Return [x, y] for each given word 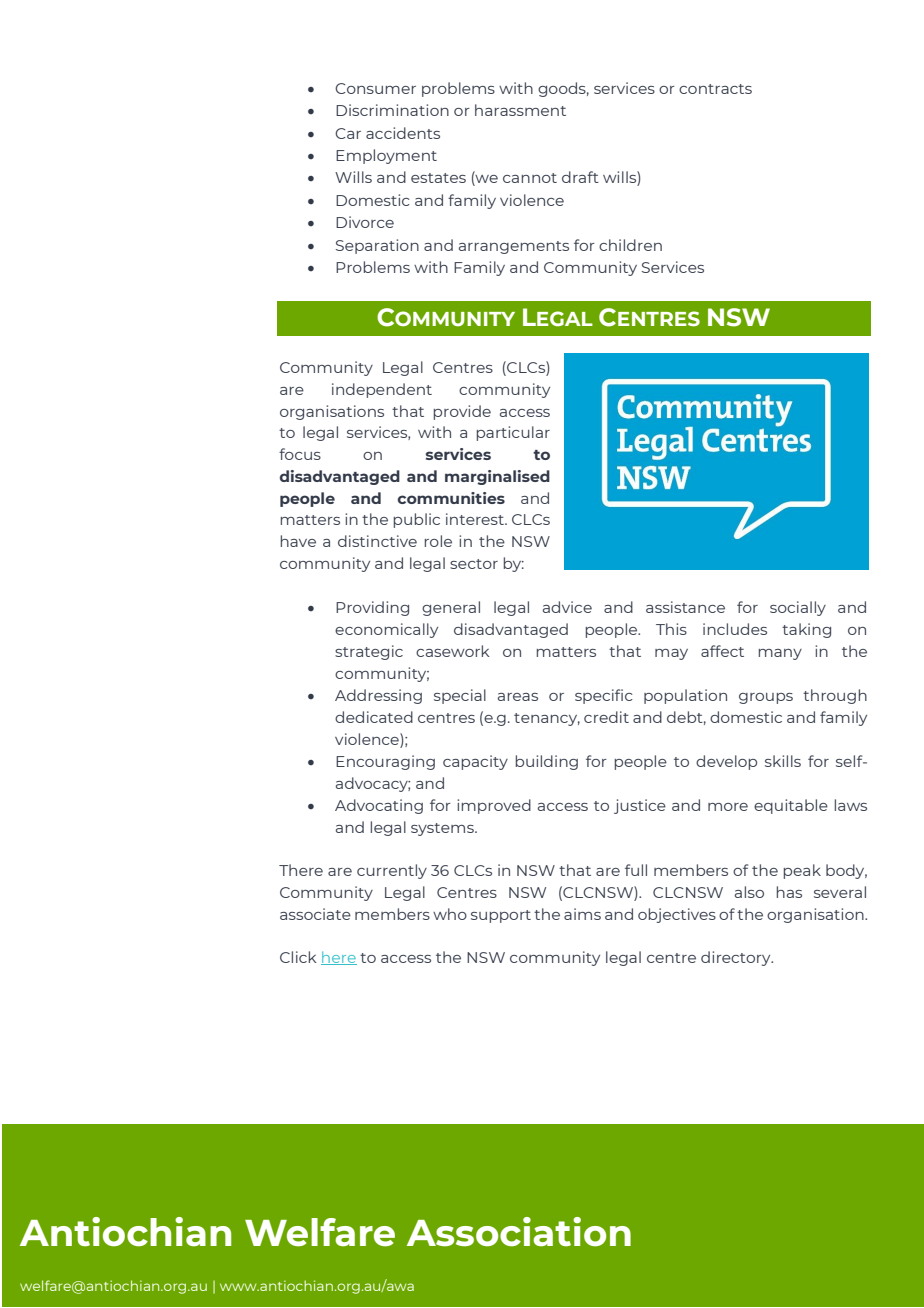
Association [519, 1232]
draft [580, 177]
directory [737, 958]
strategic [369, 652]
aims [582, 914]
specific [604, 696]
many [780, 654]
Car [348, 133]
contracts [715, 89]
